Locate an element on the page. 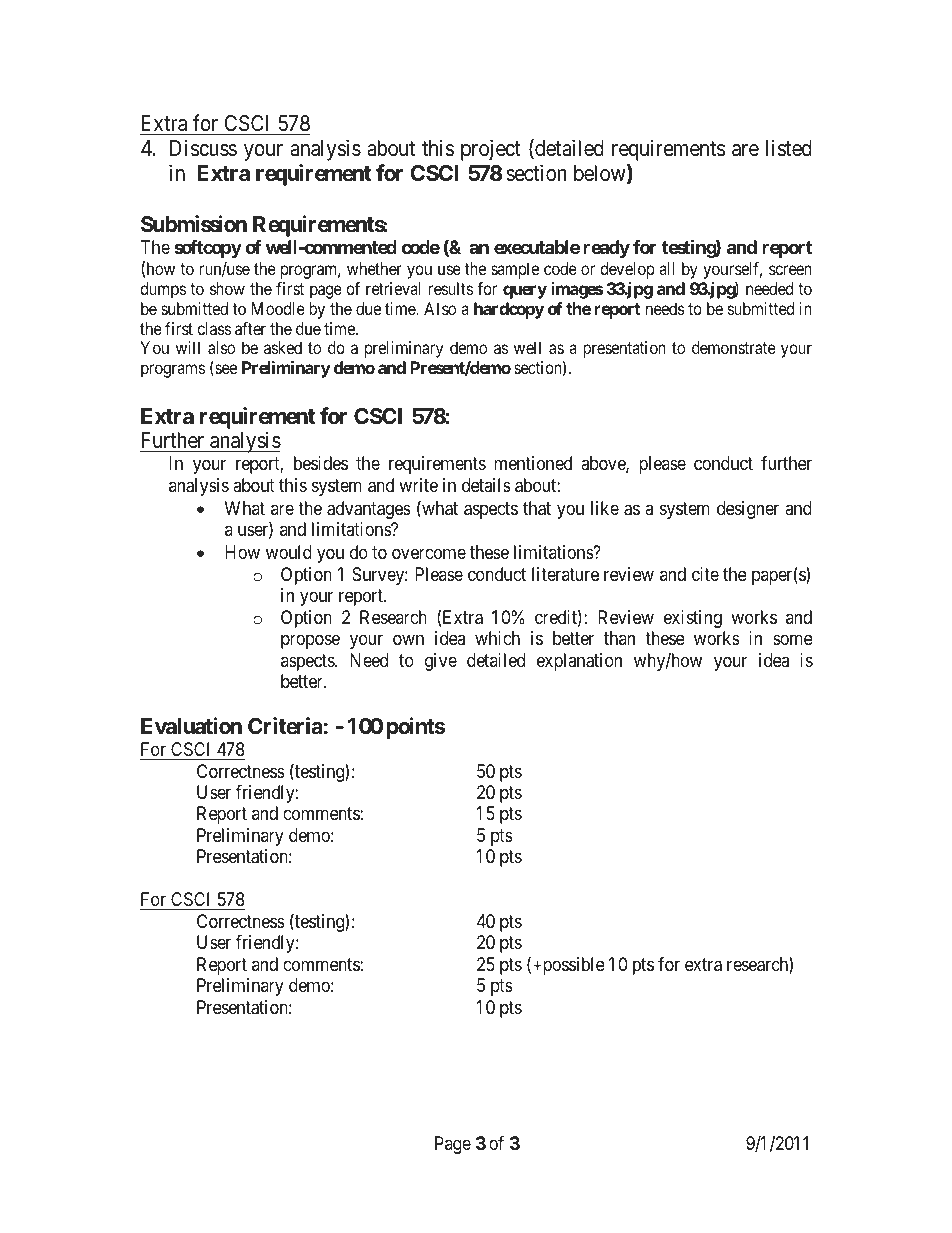 Image resolution: width=952 pixels, height=1233 pixels. existing is located at coordinates (693, 619).
